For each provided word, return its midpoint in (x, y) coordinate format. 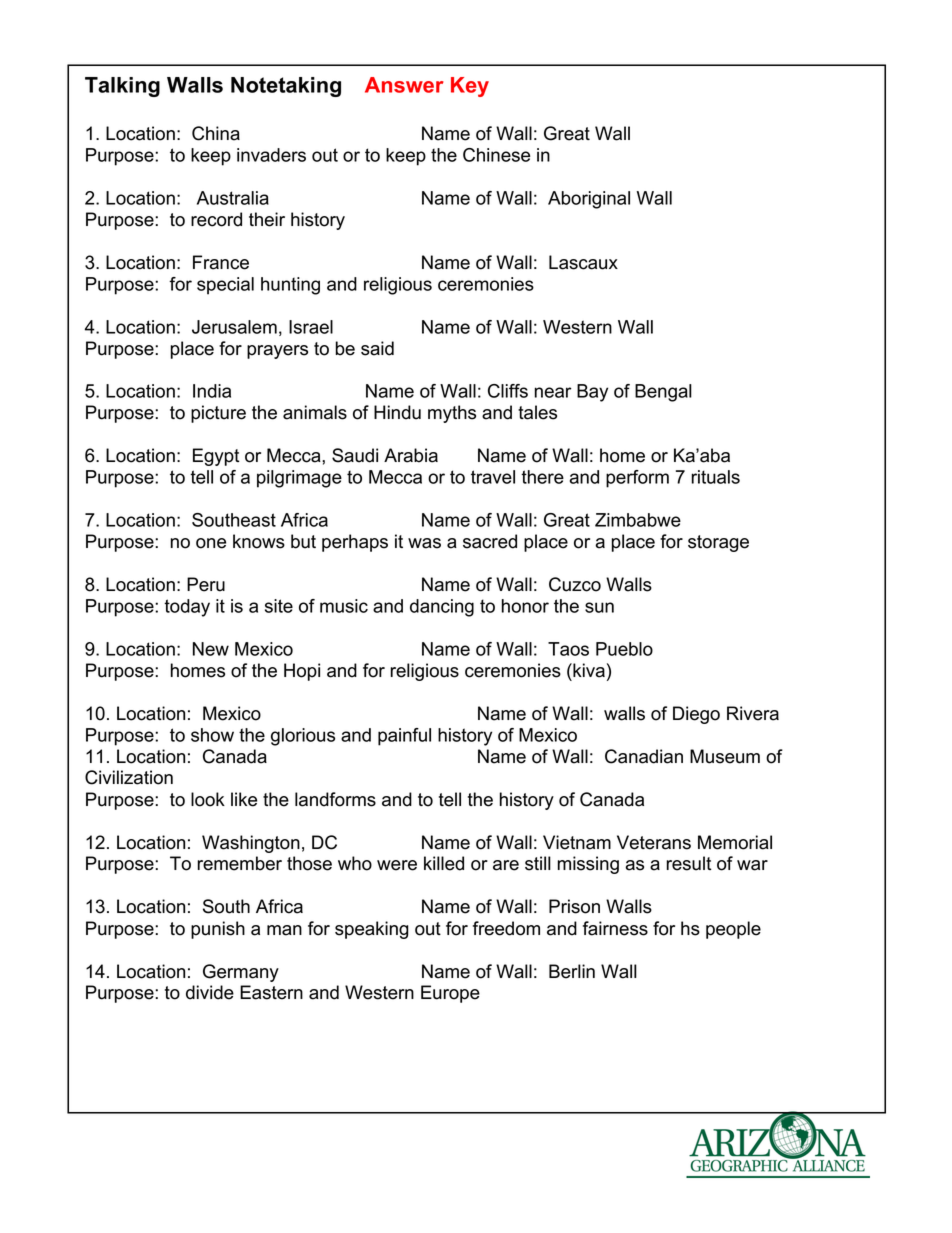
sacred (490, 541)
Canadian (644, 756)
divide (210, 992)
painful (404, 737)
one (211, 543)
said (377, 348)
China (216, 133)
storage (718, 543)
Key (470, 87)
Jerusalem (234, 327)
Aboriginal (589, 200)
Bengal (663, 393)
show (212, 735)
